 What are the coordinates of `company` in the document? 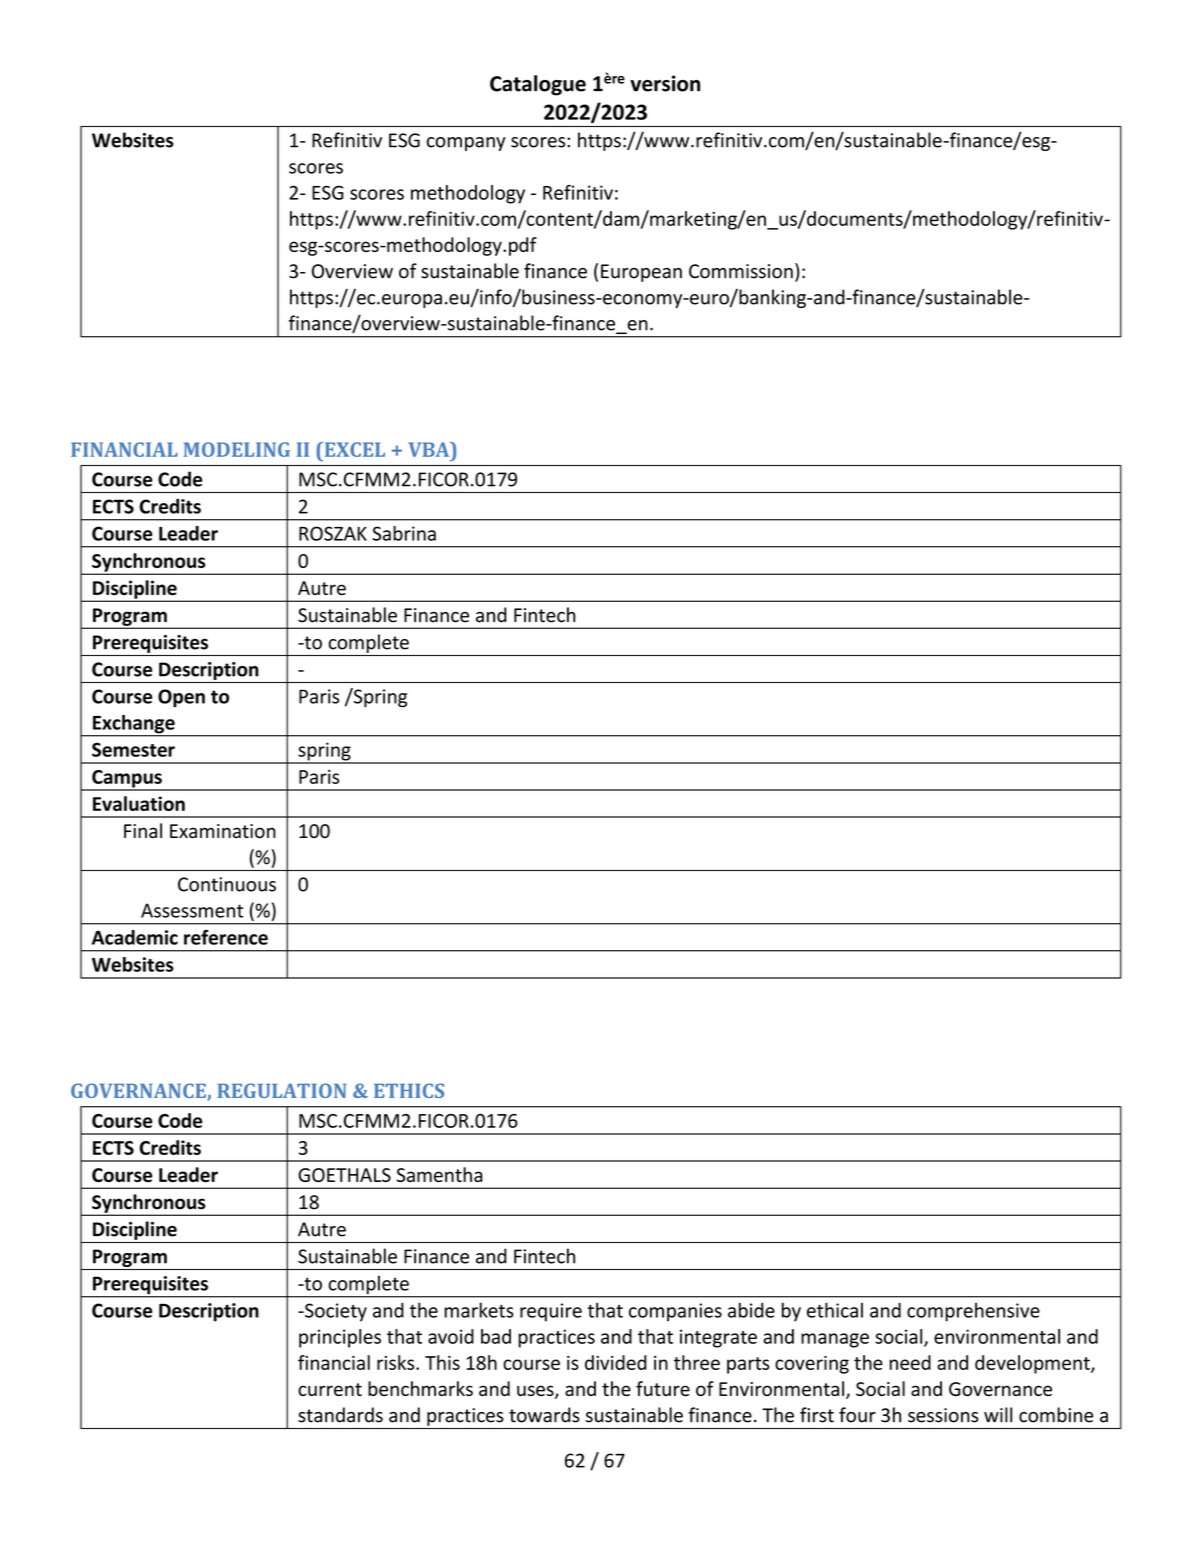 It's located at (466, 144).
